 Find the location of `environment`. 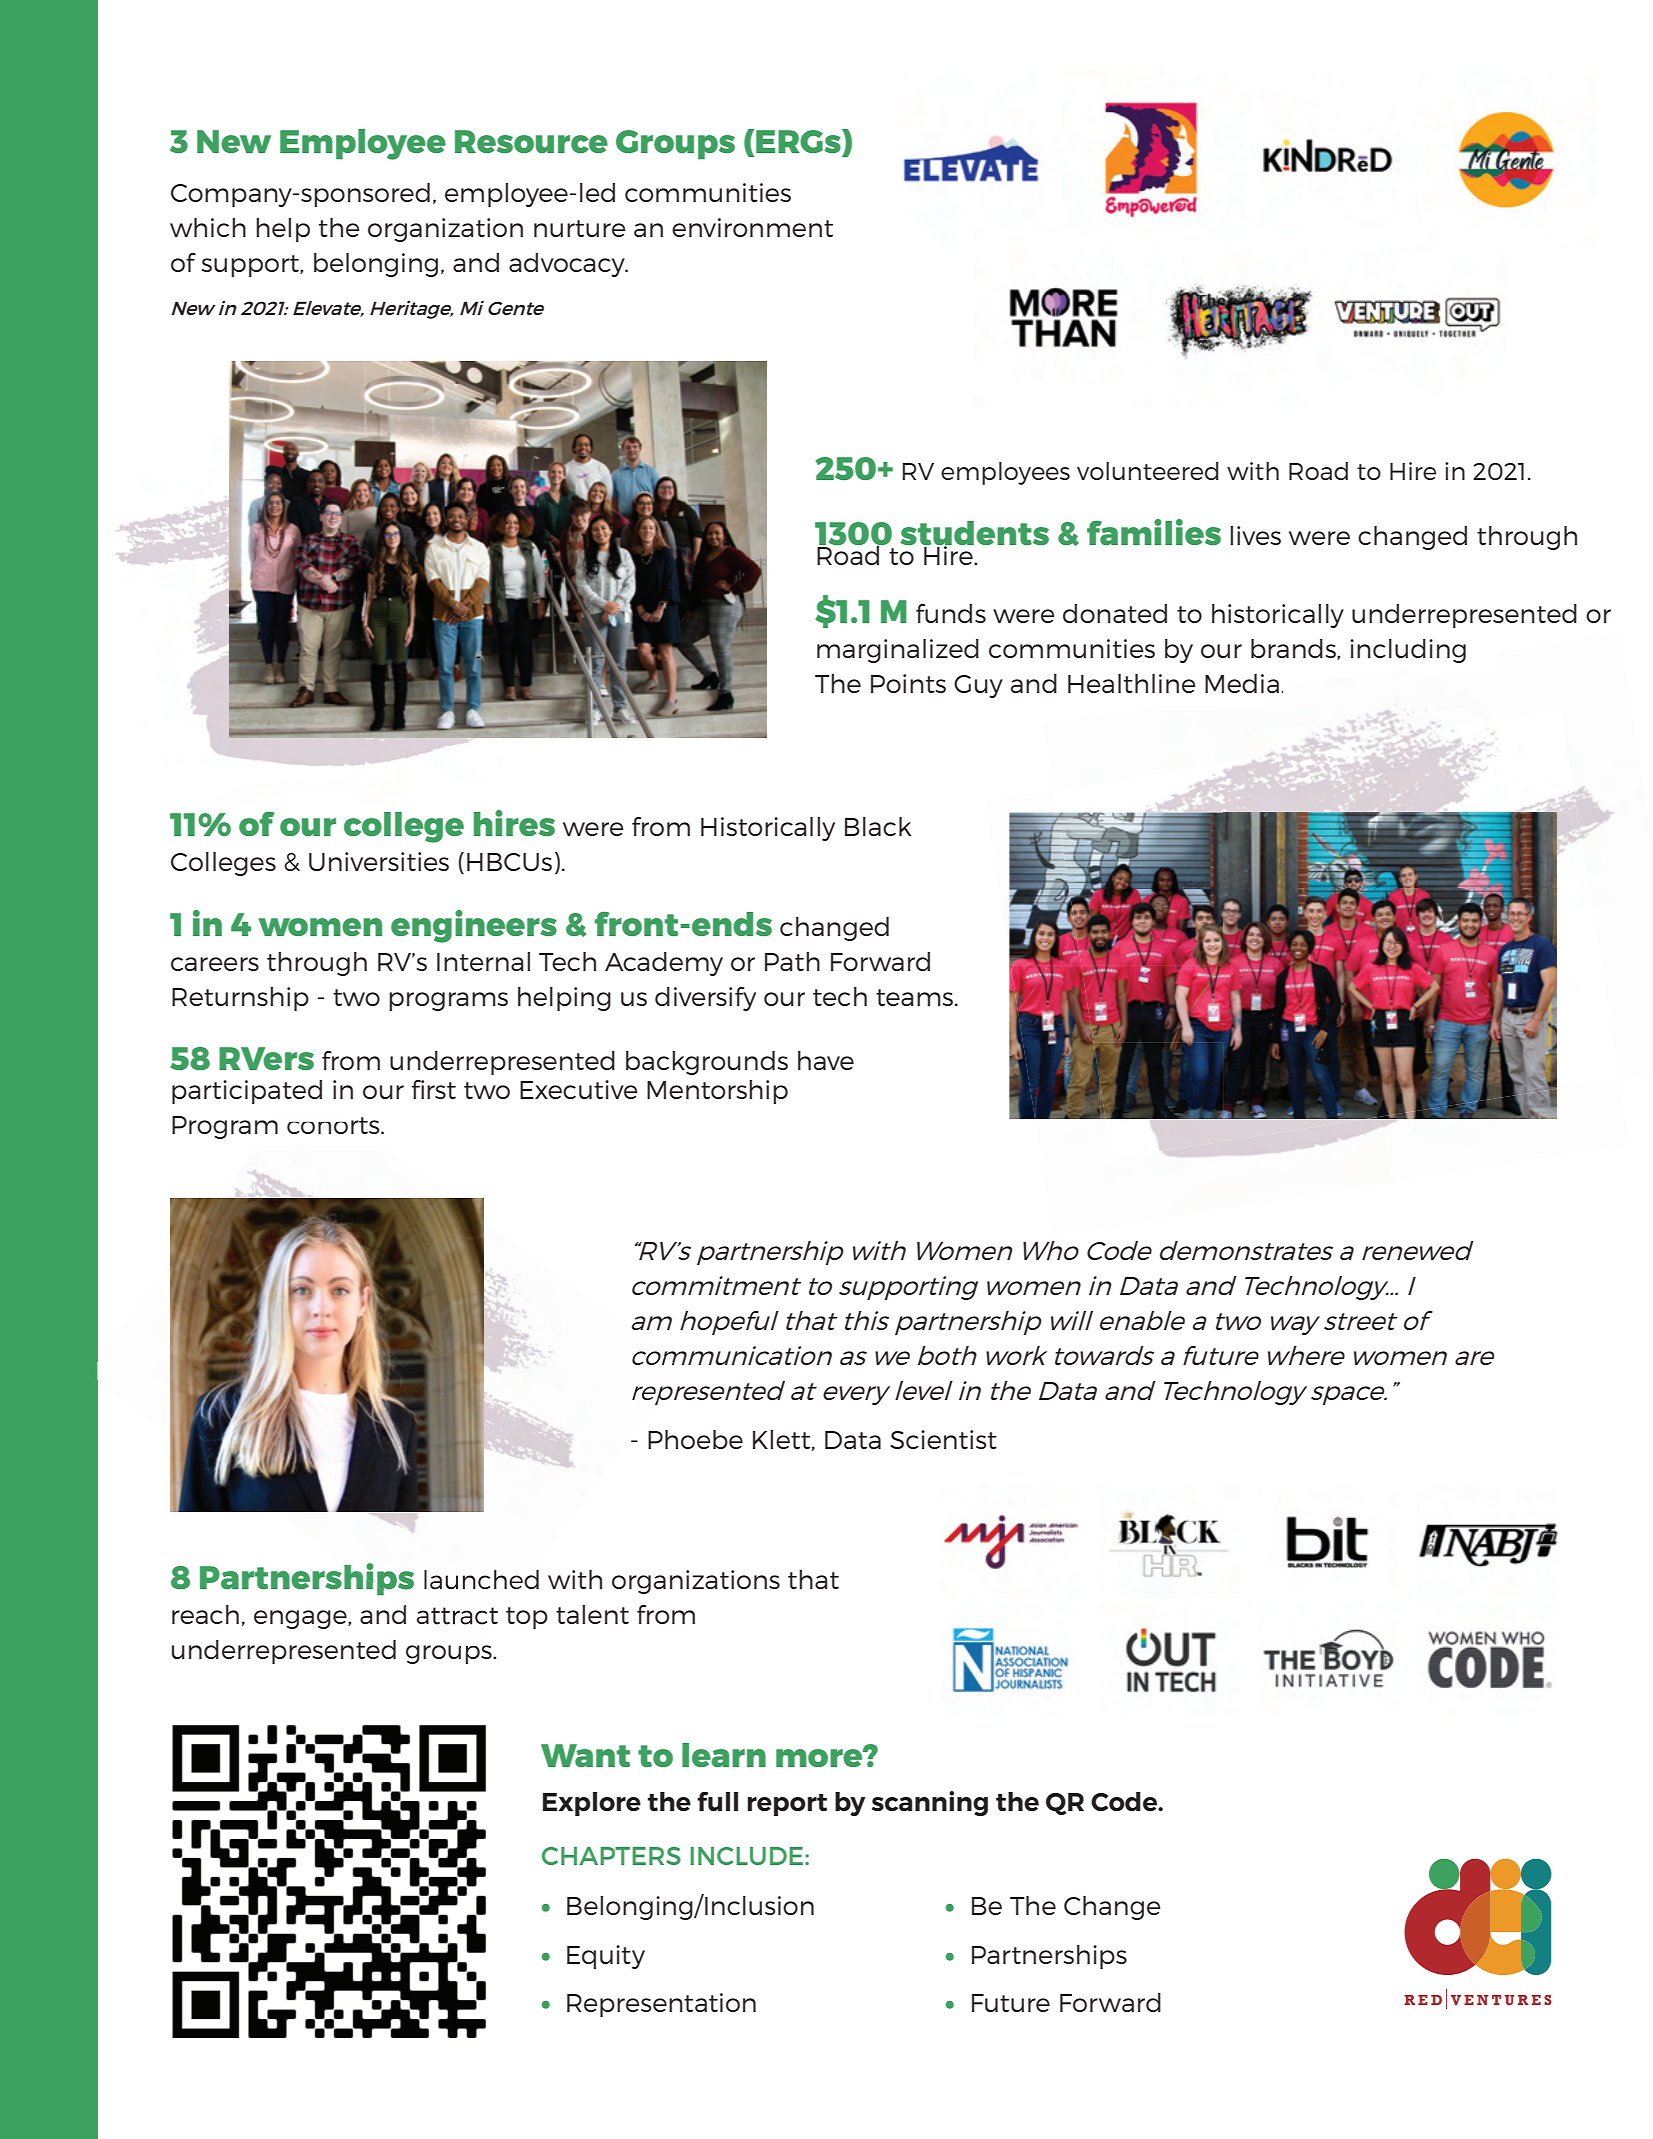

environment is located at coordinates (752, 227).
